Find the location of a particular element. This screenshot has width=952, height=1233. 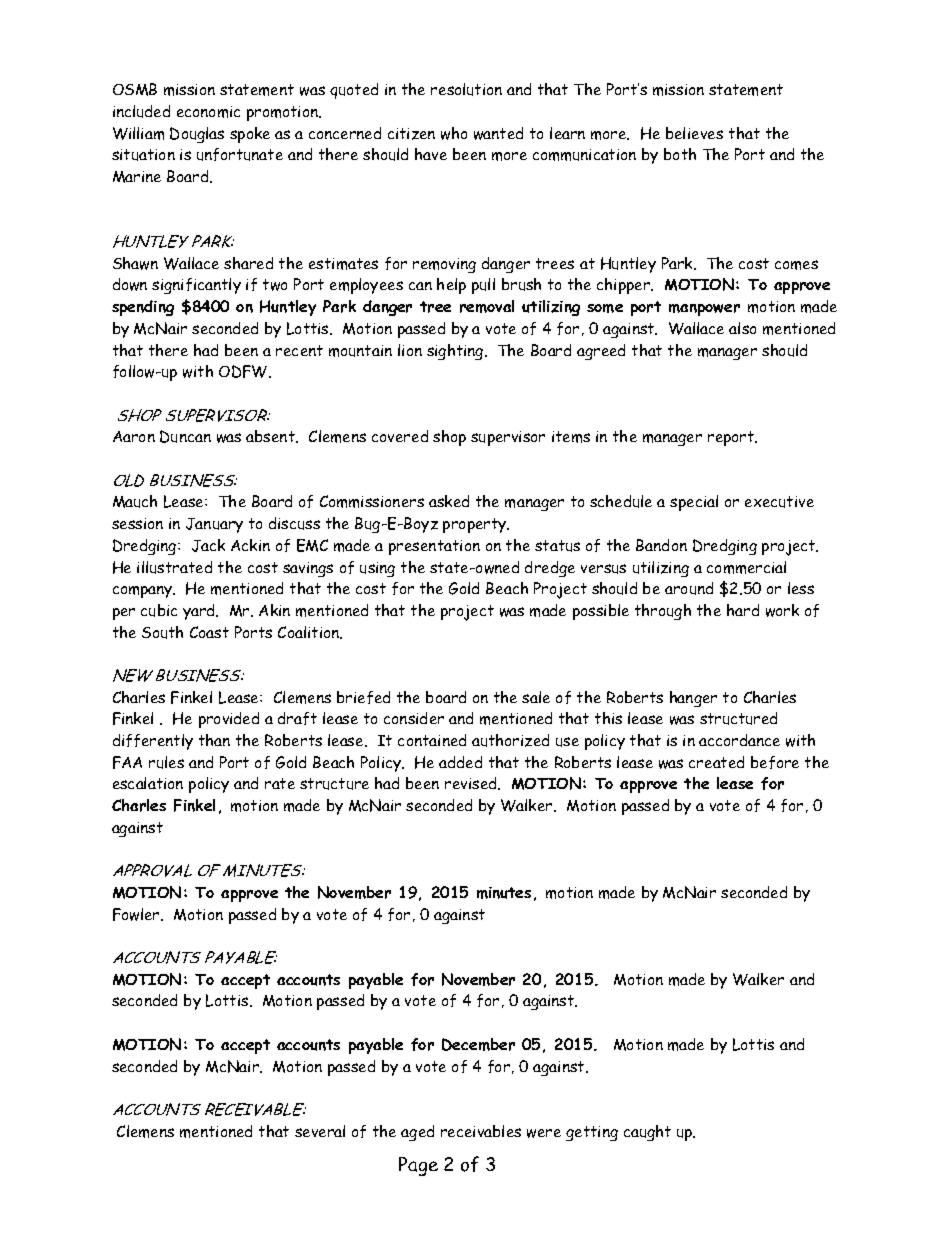

believes is located at coordinates (694, 133).
